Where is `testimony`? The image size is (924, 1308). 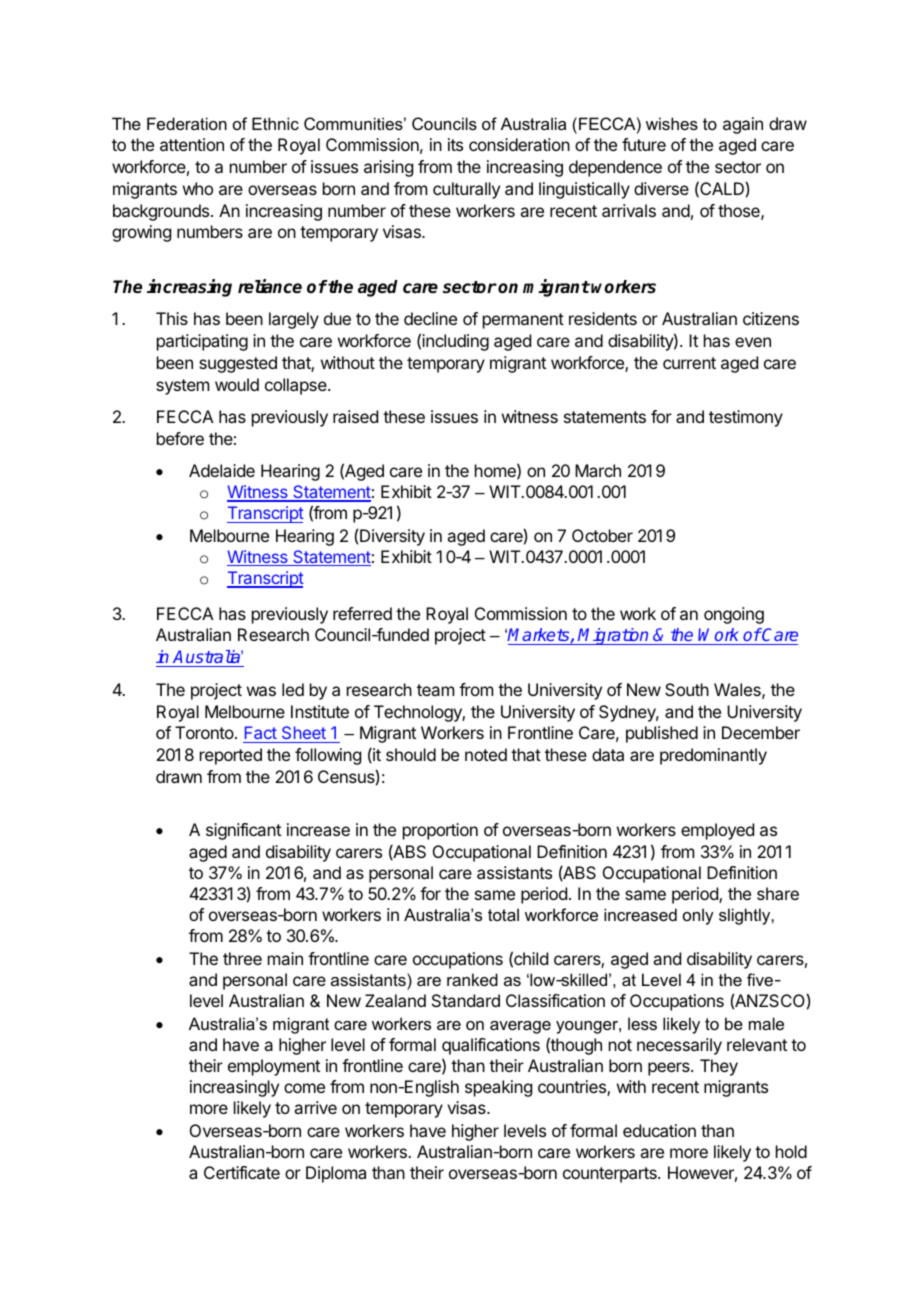 testimony is located at coordinates (746, 418).
